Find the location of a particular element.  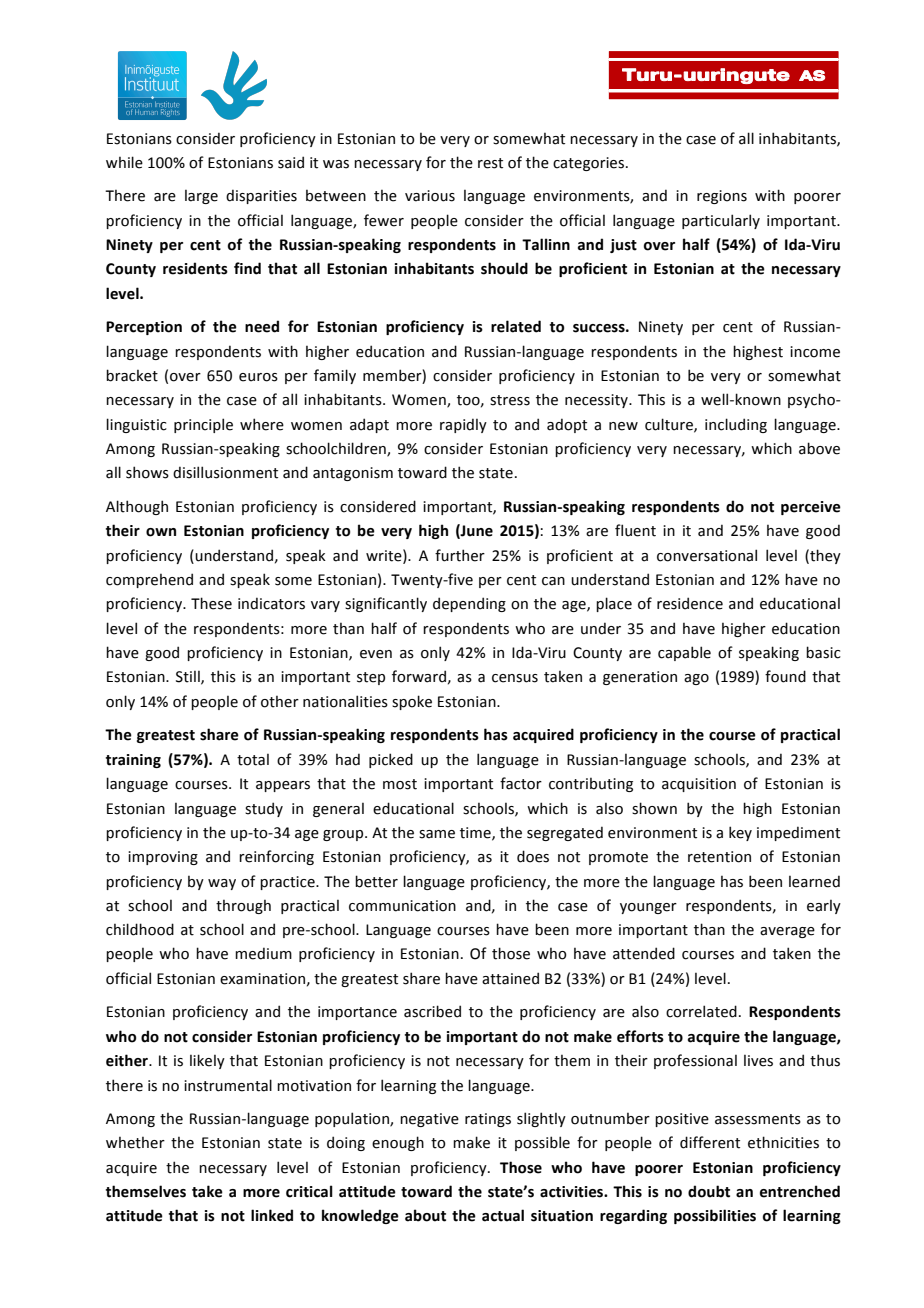

linked is located at coordinates (272, 1215).
